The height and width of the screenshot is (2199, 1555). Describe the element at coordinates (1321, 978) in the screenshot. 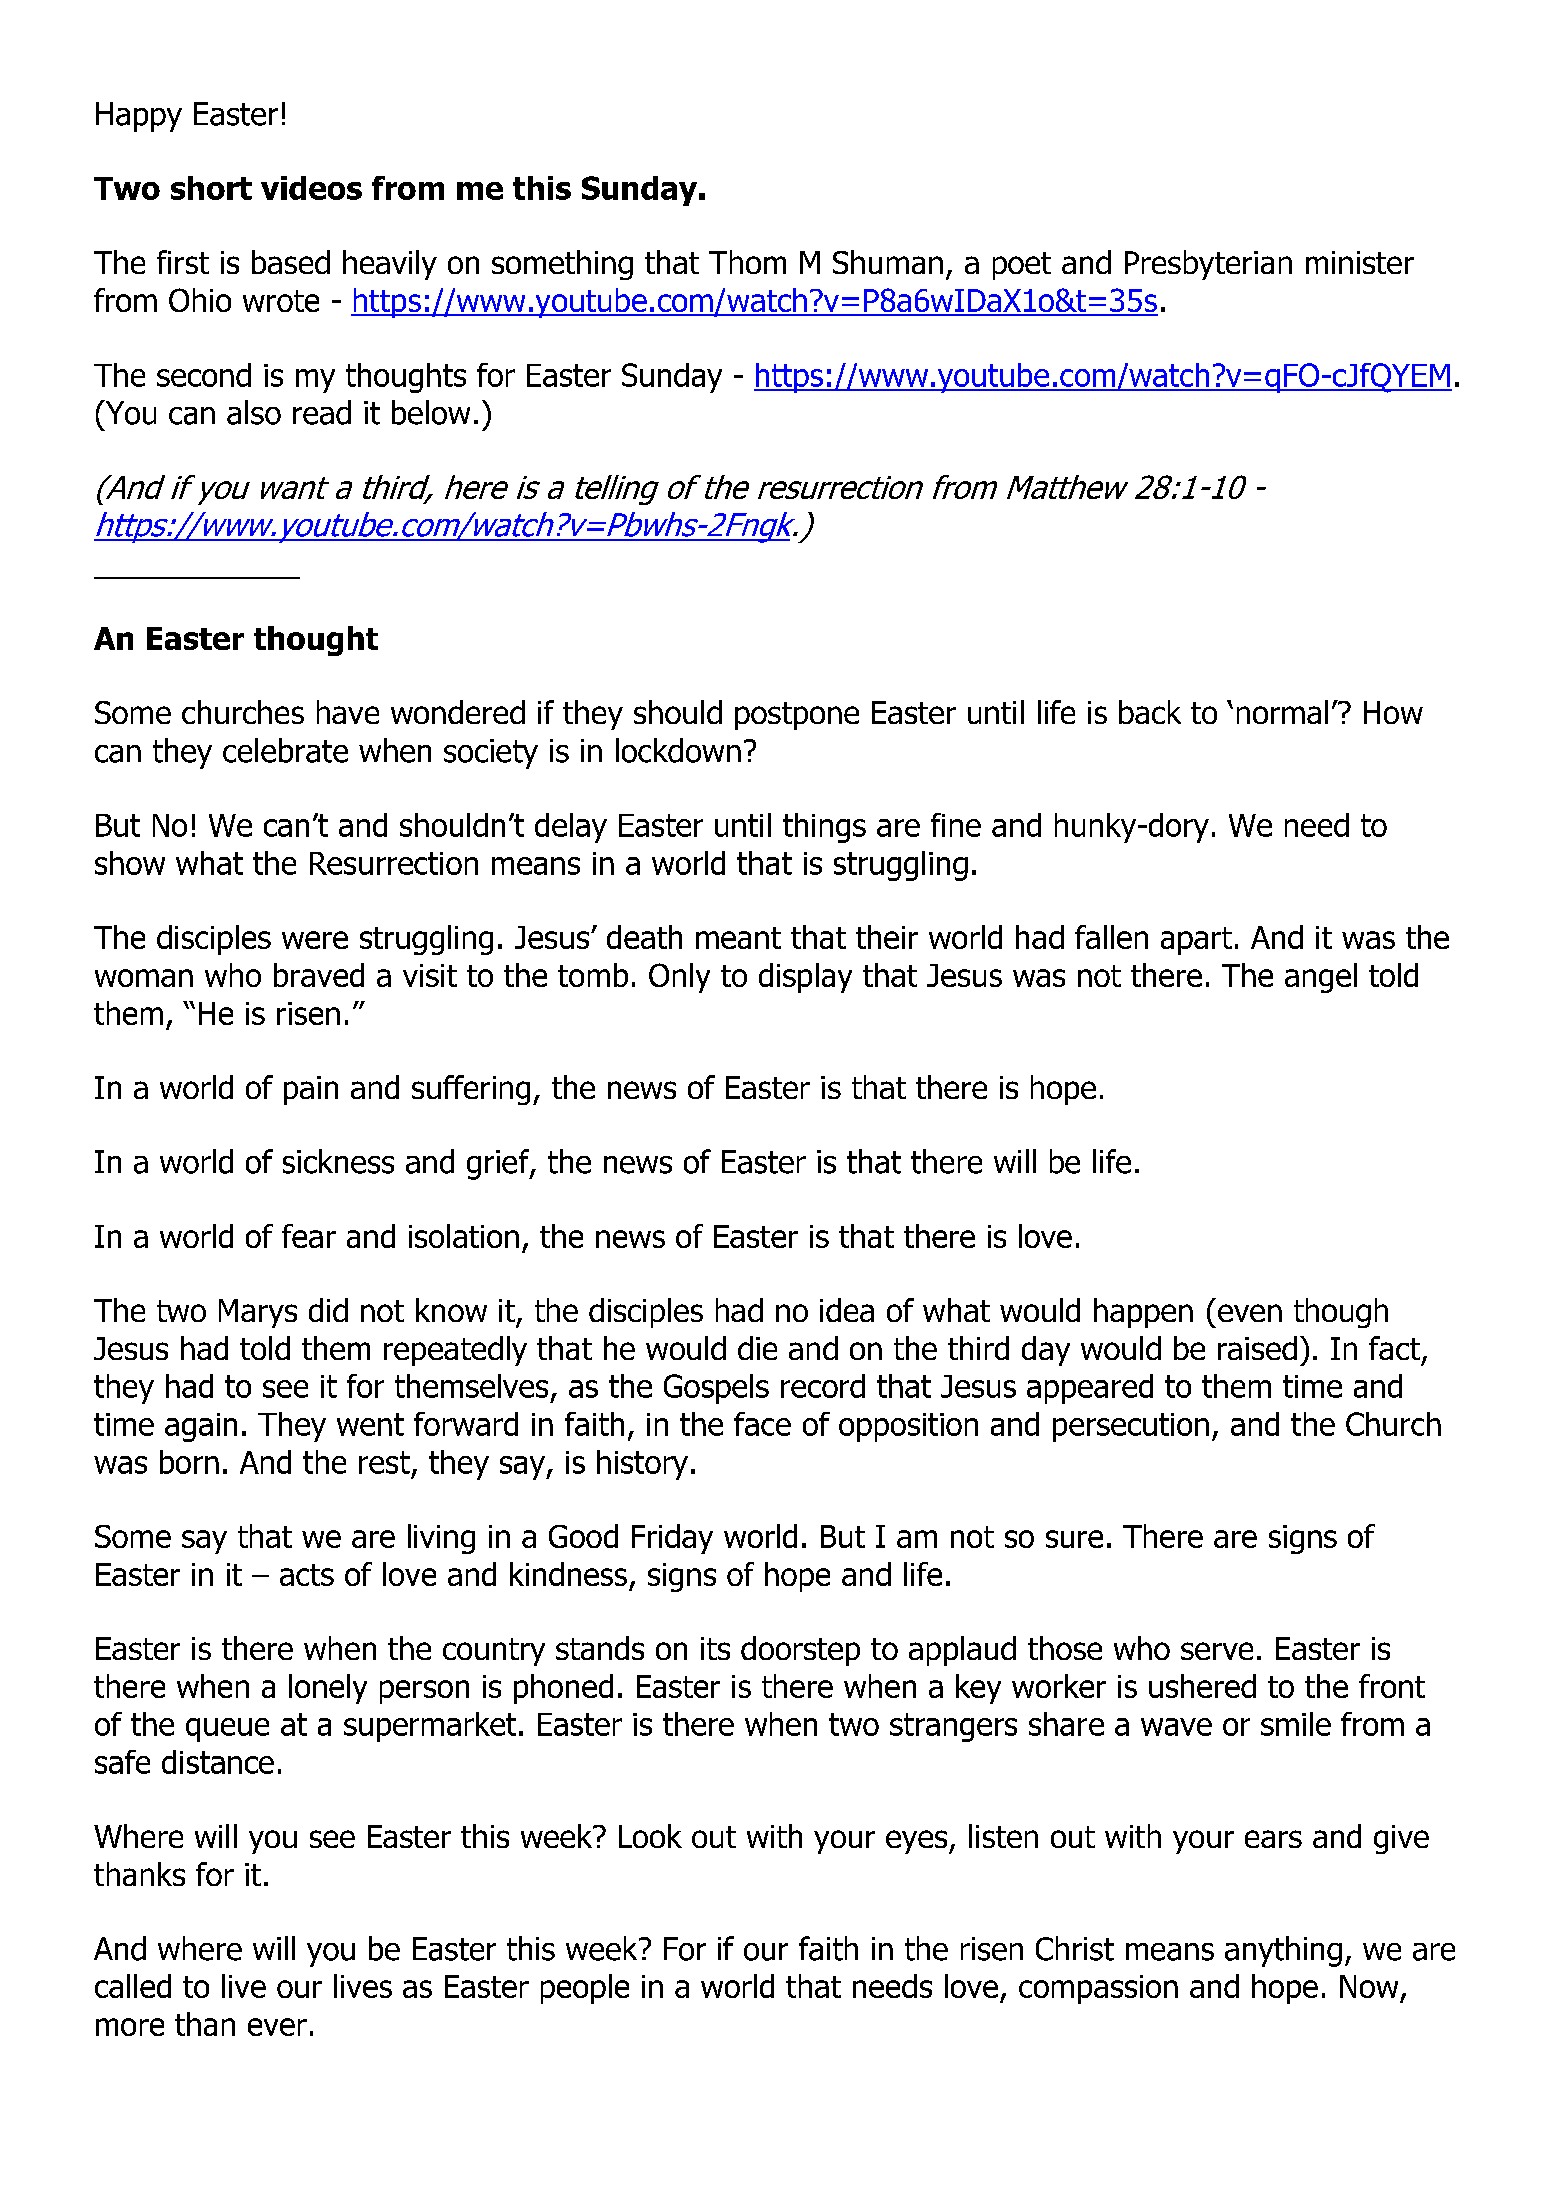

I see `angel` at that location.
